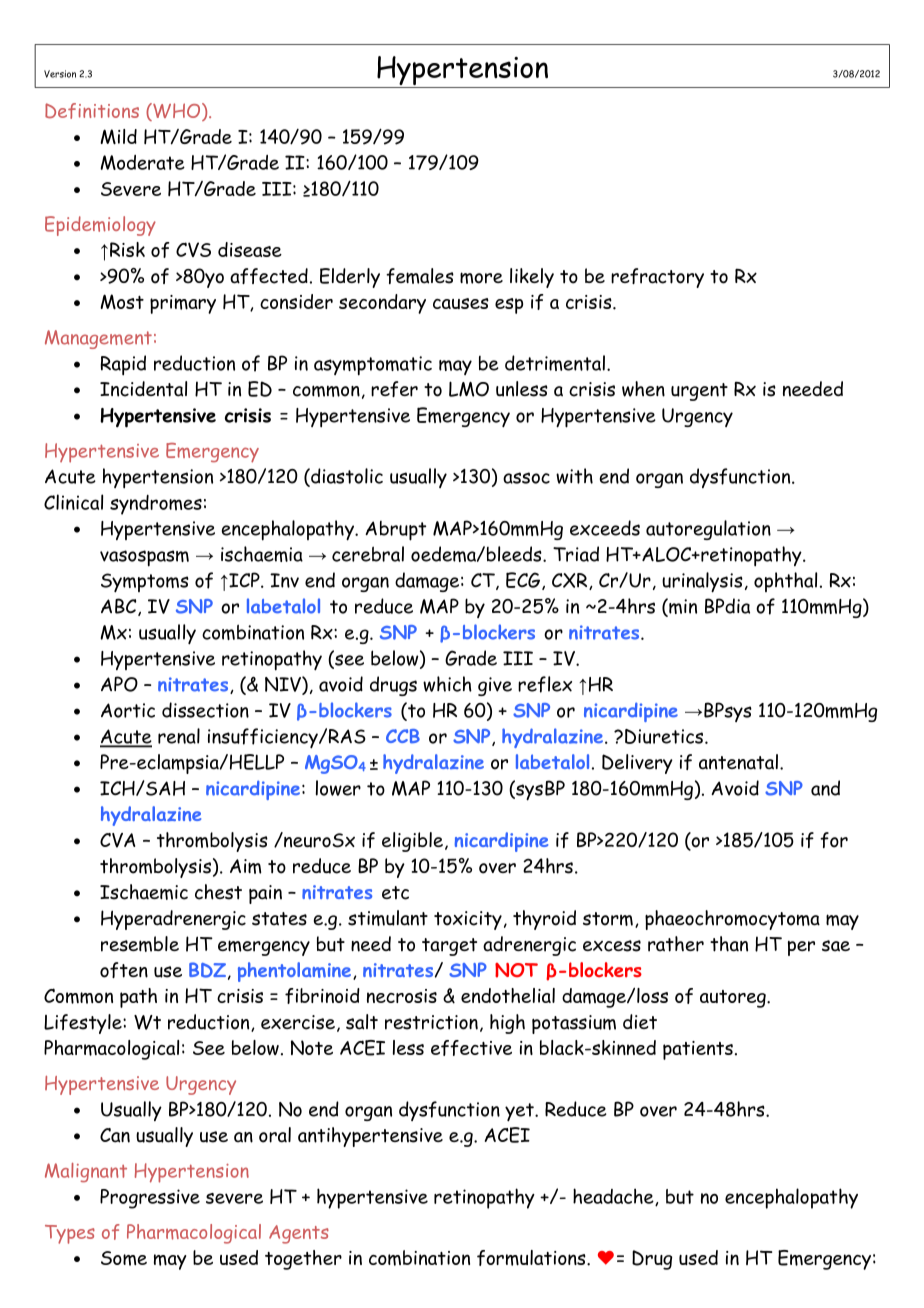  What do you see at coordinates (729, 944) in the screenshot?
I see `than` at bounding box center [729, 944].
